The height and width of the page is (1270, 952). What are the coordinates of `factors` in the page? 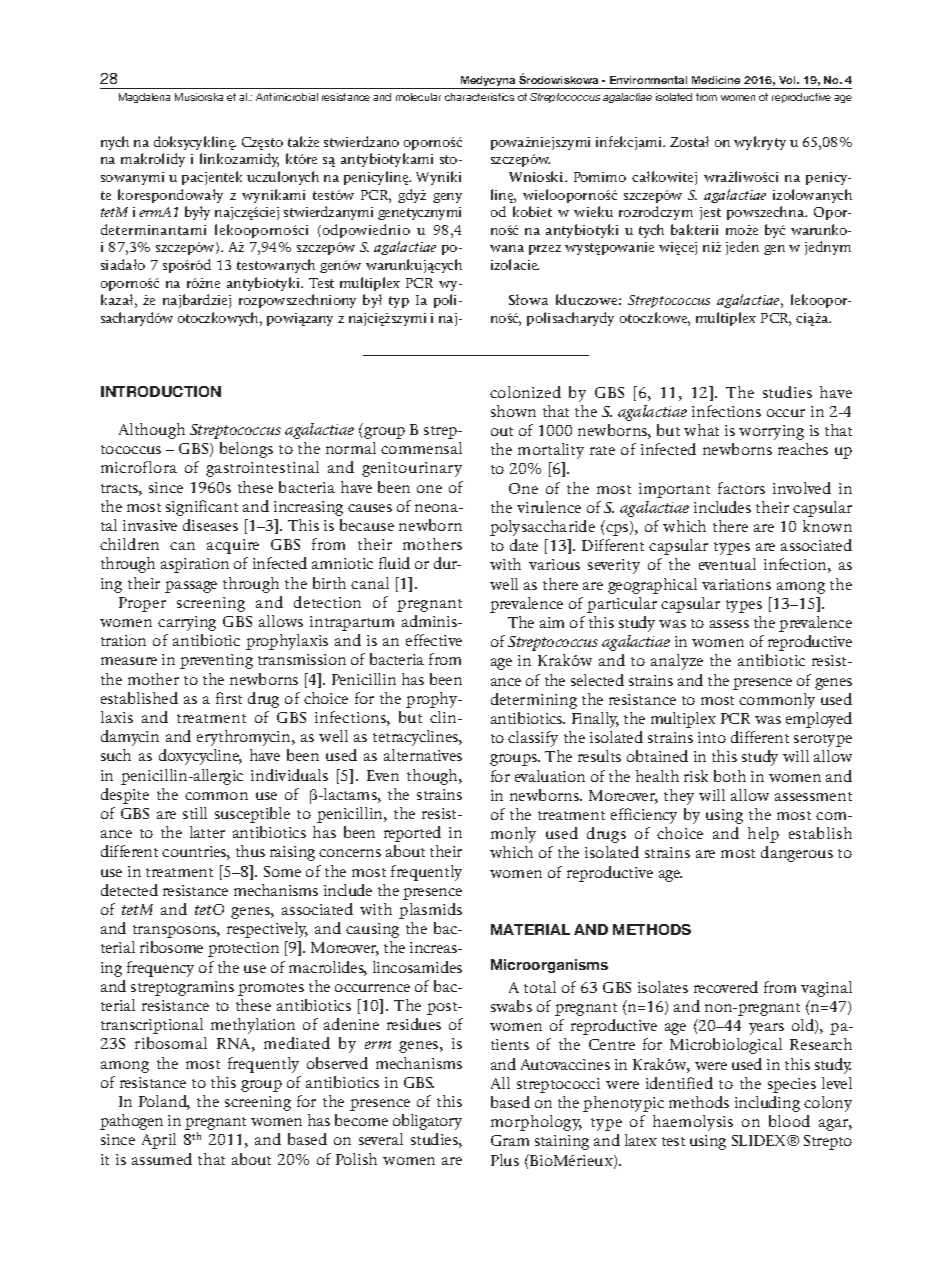 It's located at (741, 488).
